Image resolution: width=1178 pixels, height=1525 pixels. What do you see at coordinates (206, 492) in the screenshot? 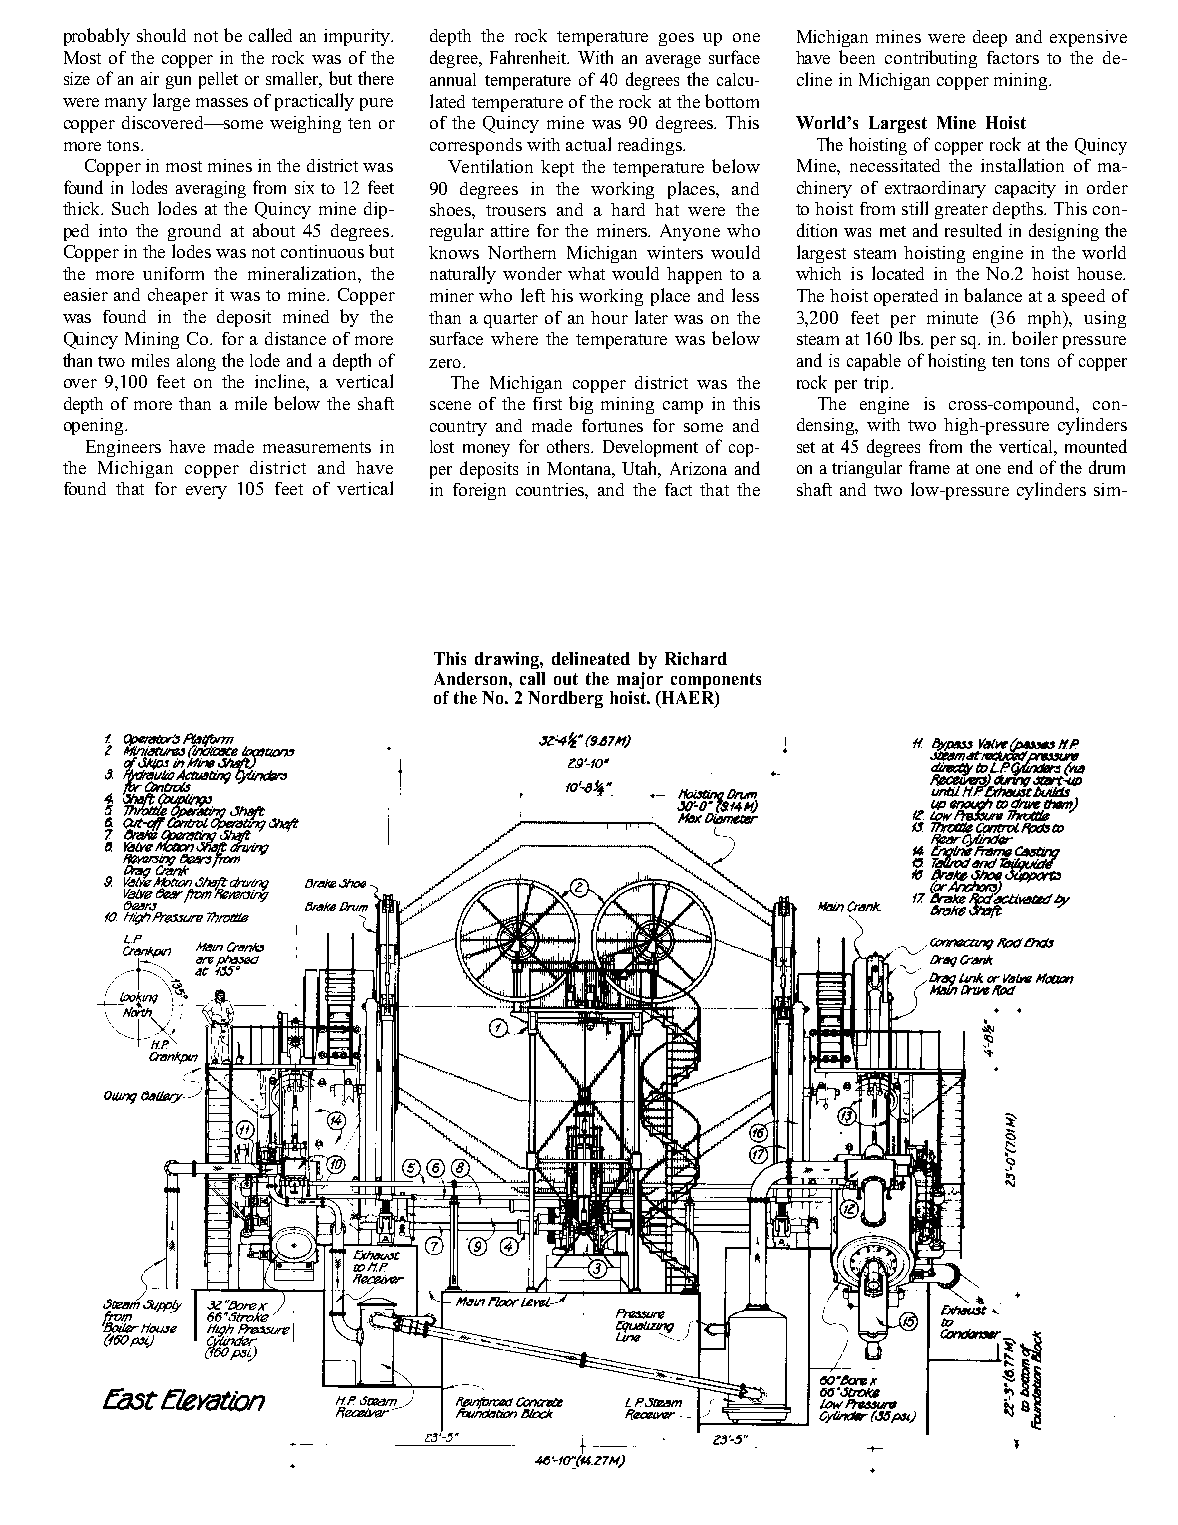
I see `every` at bounding box center [206, 492].
